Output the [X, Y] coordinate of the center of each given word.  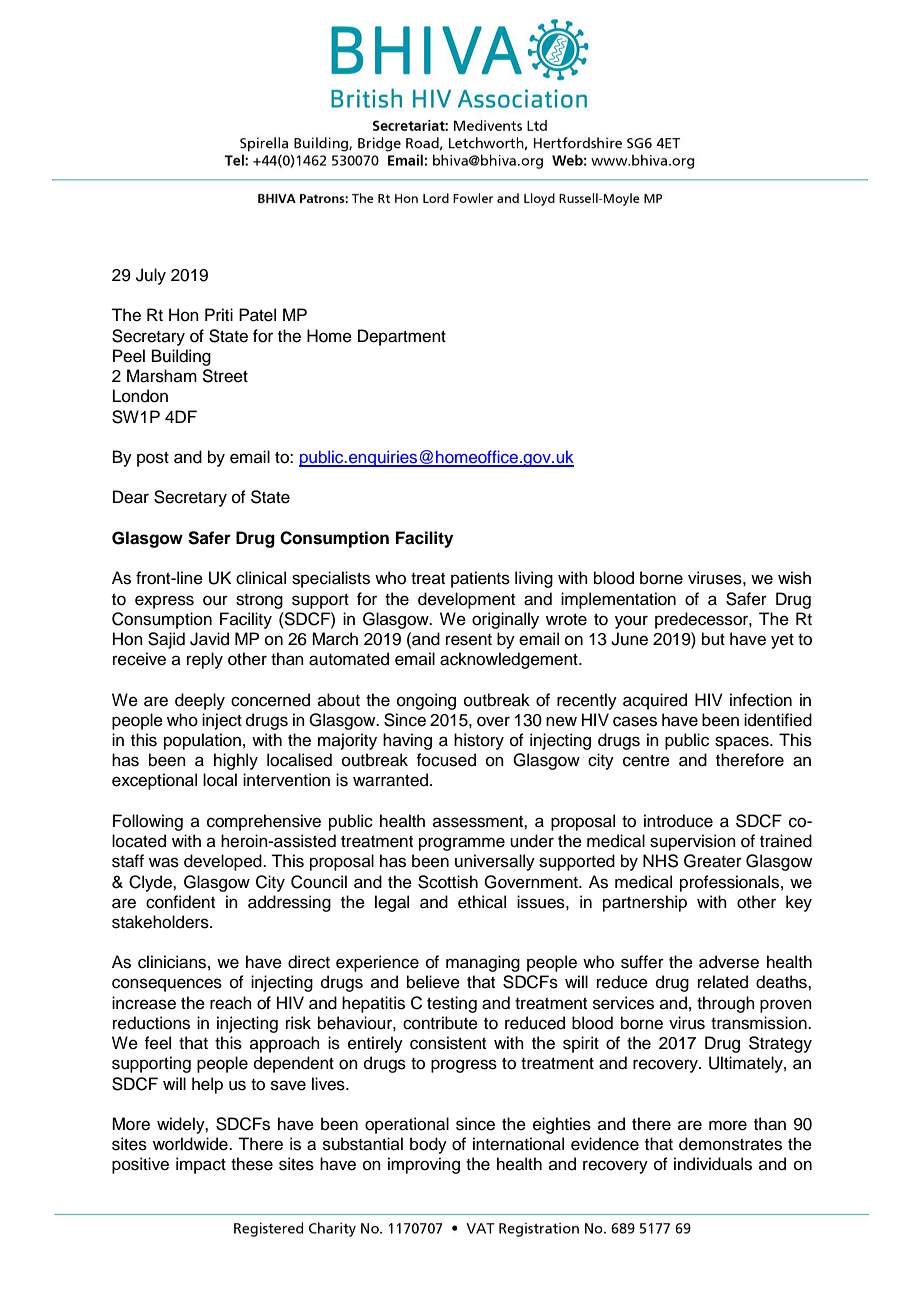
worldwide [191, 1144]
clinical [261, 578]
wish [794, 578]
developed [224, 862]
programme [462, 844]
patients [480, 579]
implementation [618, 600]
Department [402, 337]
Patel [257, 315]
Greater [713, 861]
